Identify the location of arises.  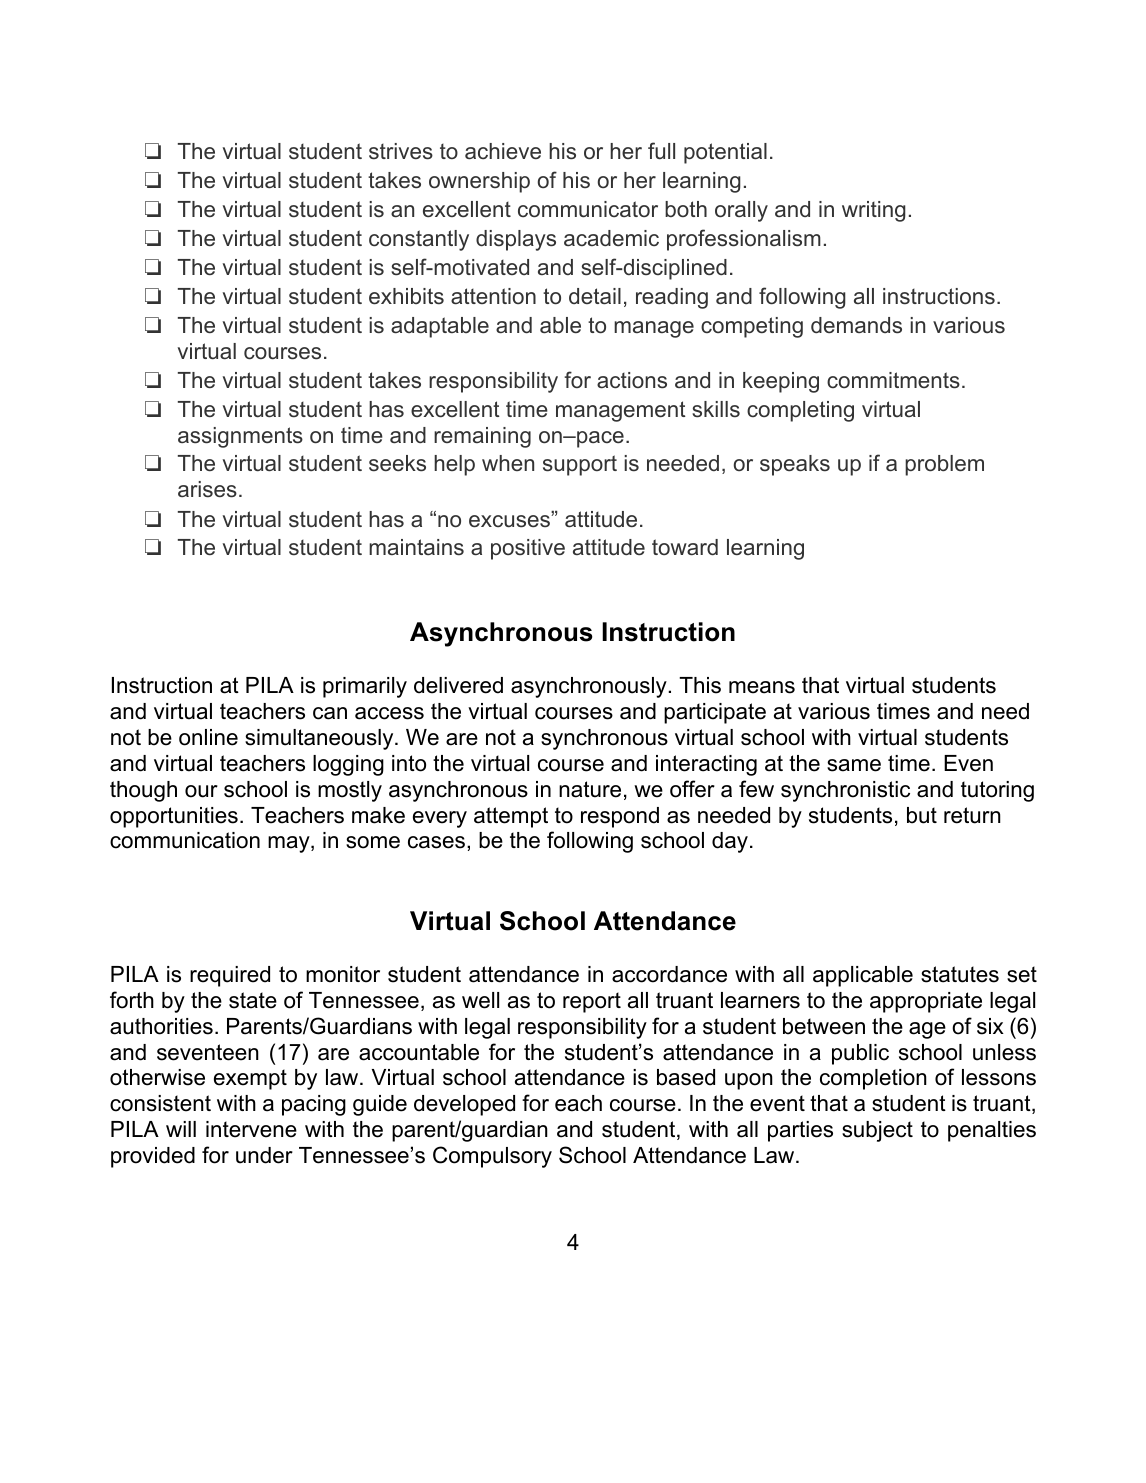
(207, 489).
